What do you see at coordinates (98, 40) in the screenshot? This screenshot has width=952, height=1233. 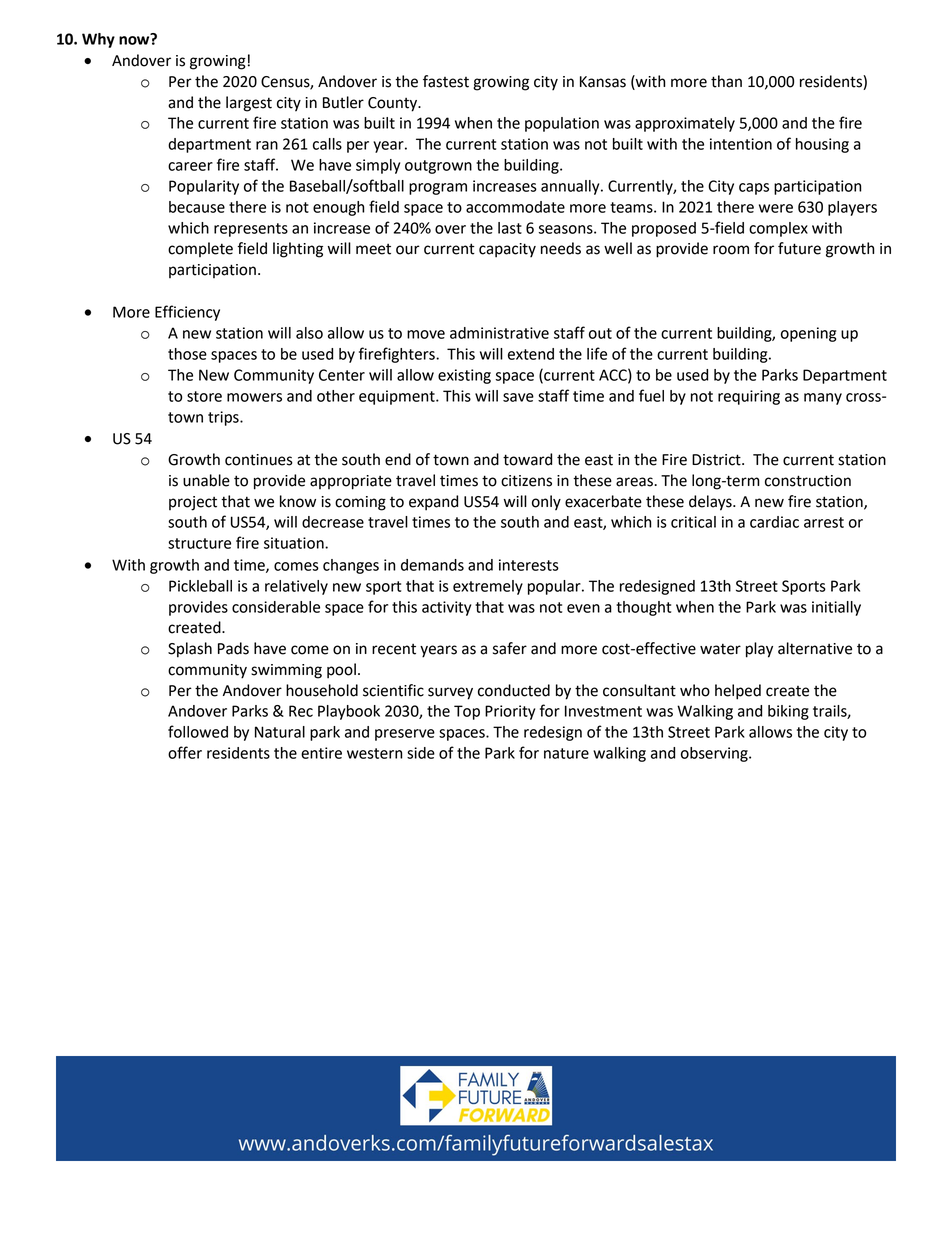 I see `Why` at bounding box center [98, 40].
